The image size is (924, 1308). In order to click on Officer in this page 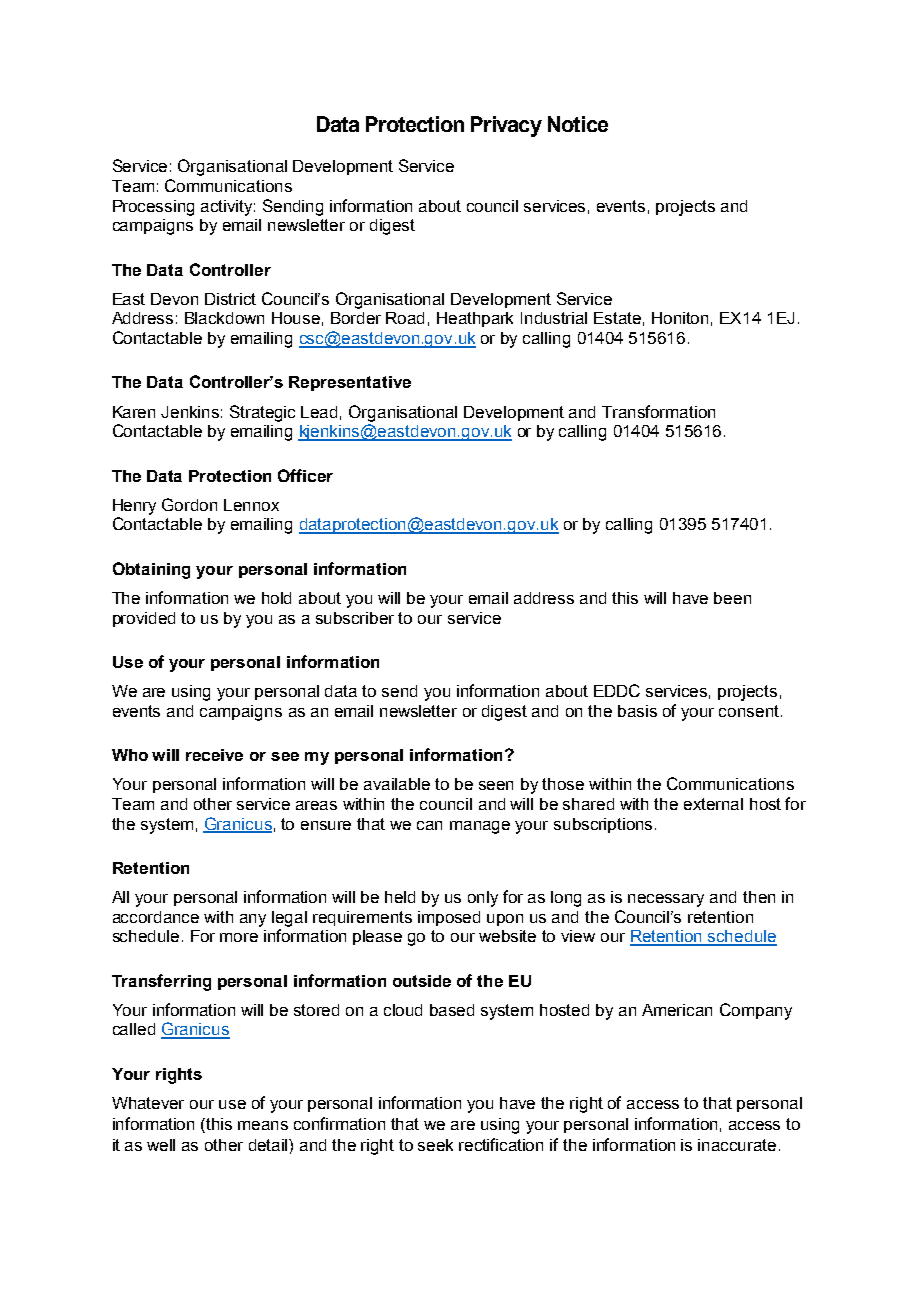, I will do `click(305, 475)`.
